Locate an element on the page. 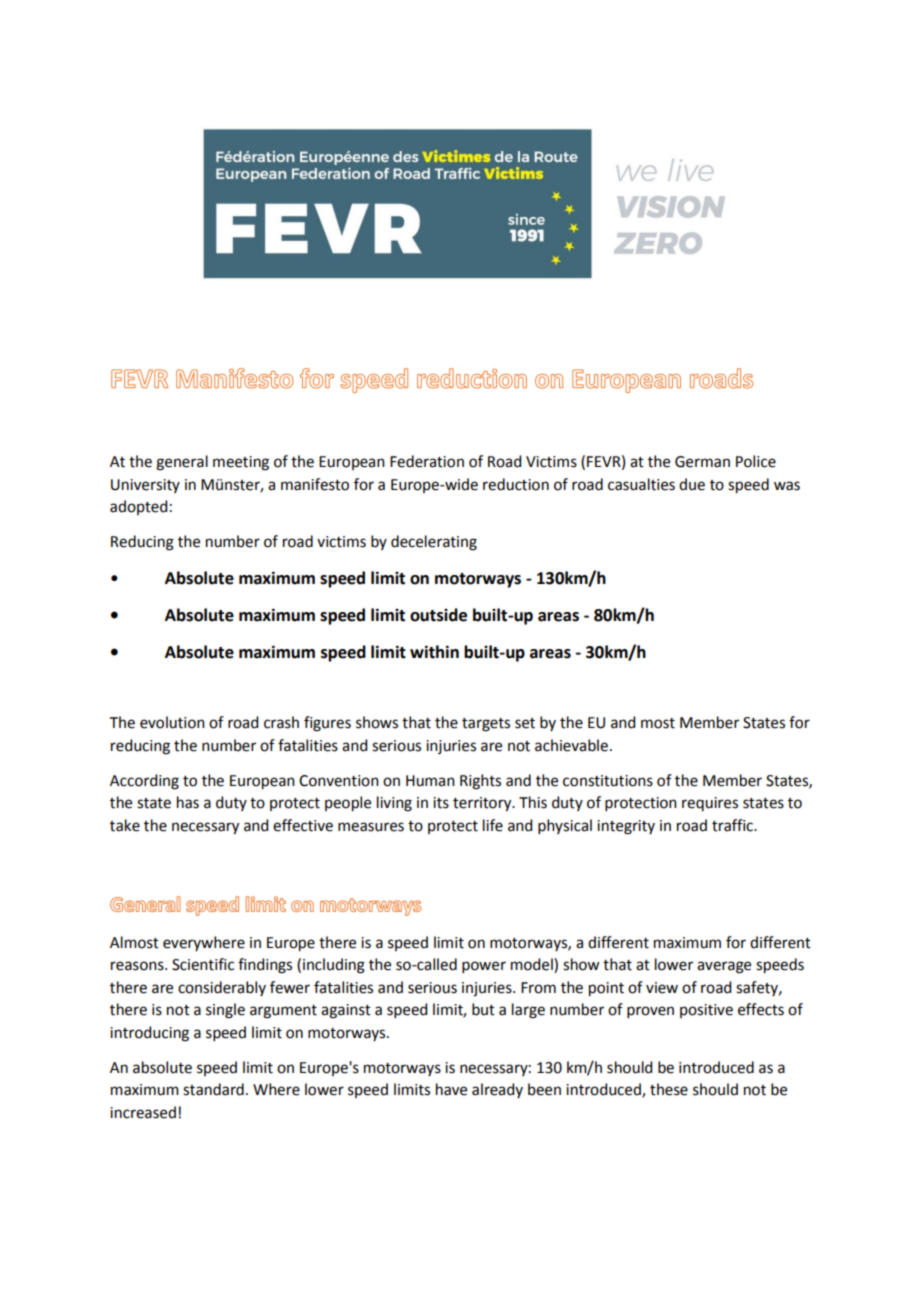 The height and width of the image is (1308, 924). has is located at coordinates (188, 802).
